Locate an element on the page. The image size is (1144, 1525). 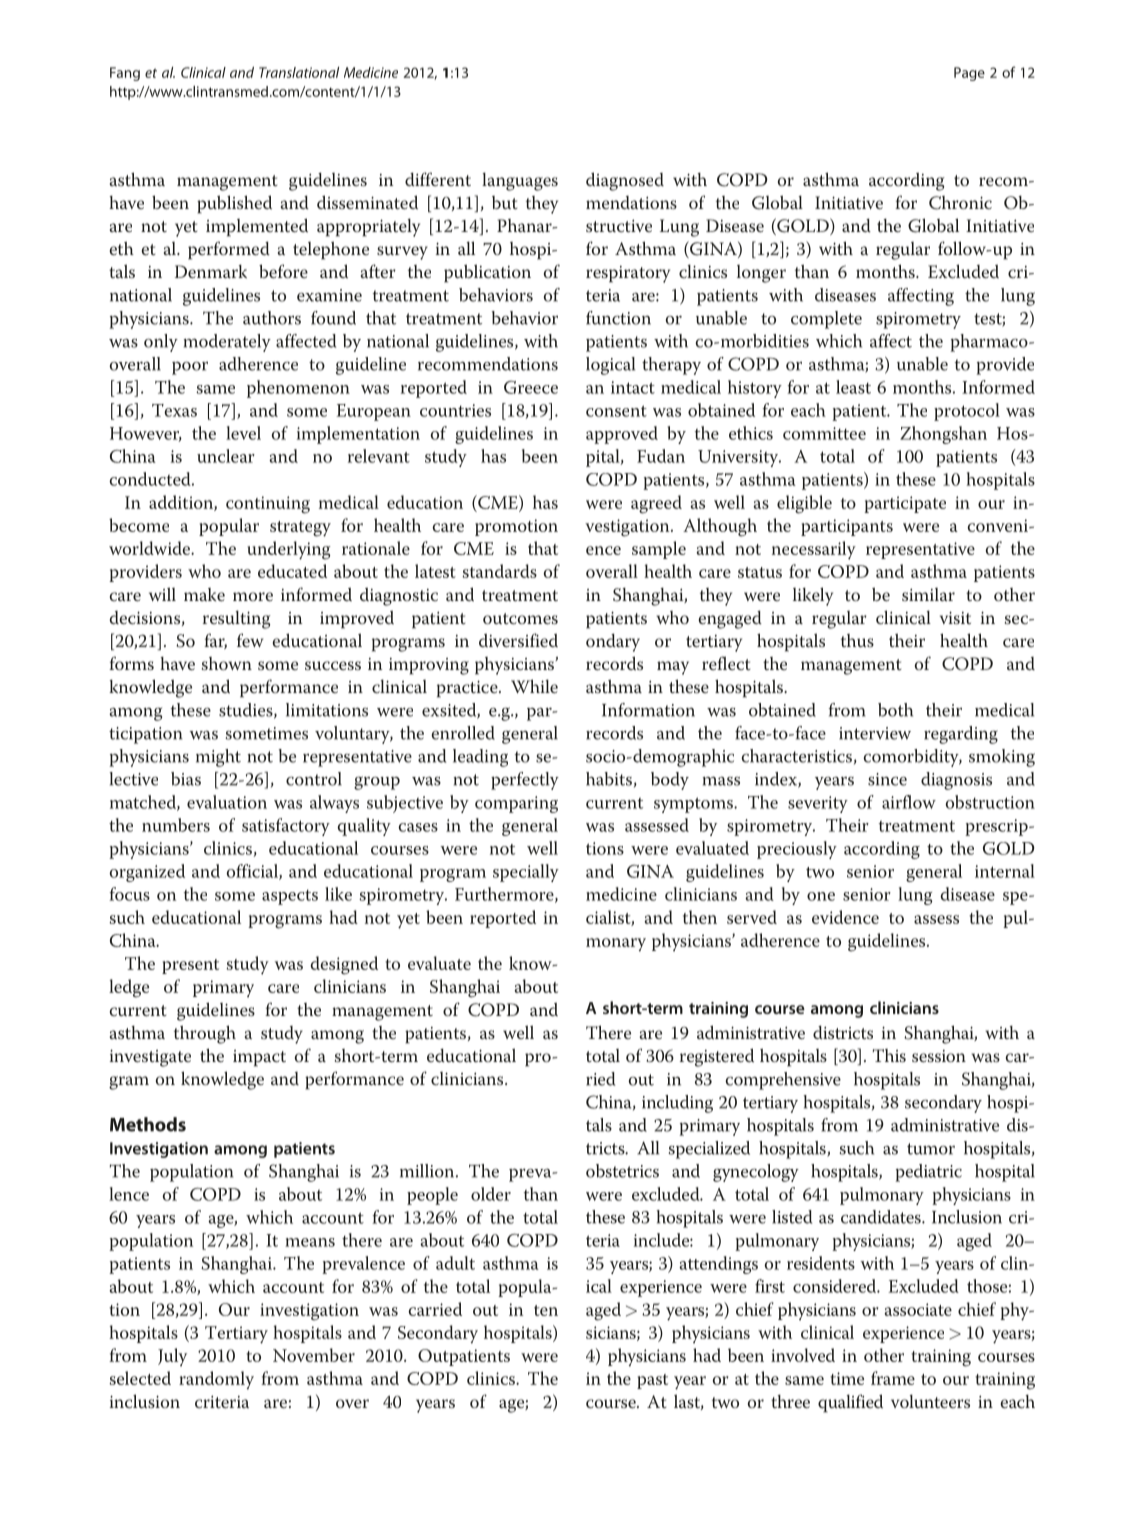
languages is located at coordinates (520, 181).
